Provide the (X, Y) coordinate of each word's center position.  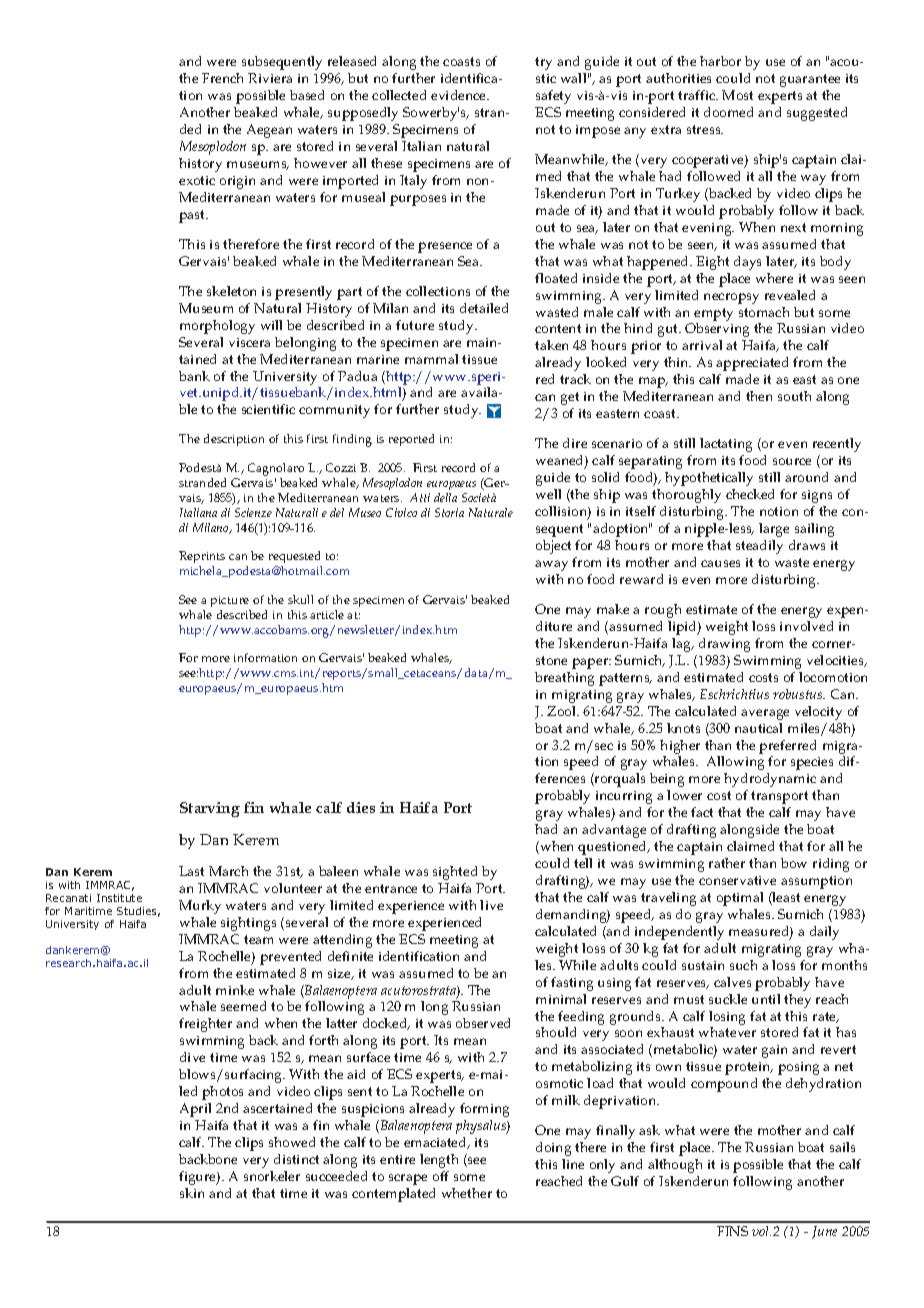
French (222, 78)
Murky (200, 907)
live (491, 905)
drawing (724, 645)
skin (192, 1193)
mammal (431, 359)
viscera (249, 342)
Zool (562, 711)
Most (737, 95)
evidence (459, 95)
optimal (740, 899)
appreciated (752, 364)
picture (230, 601)
